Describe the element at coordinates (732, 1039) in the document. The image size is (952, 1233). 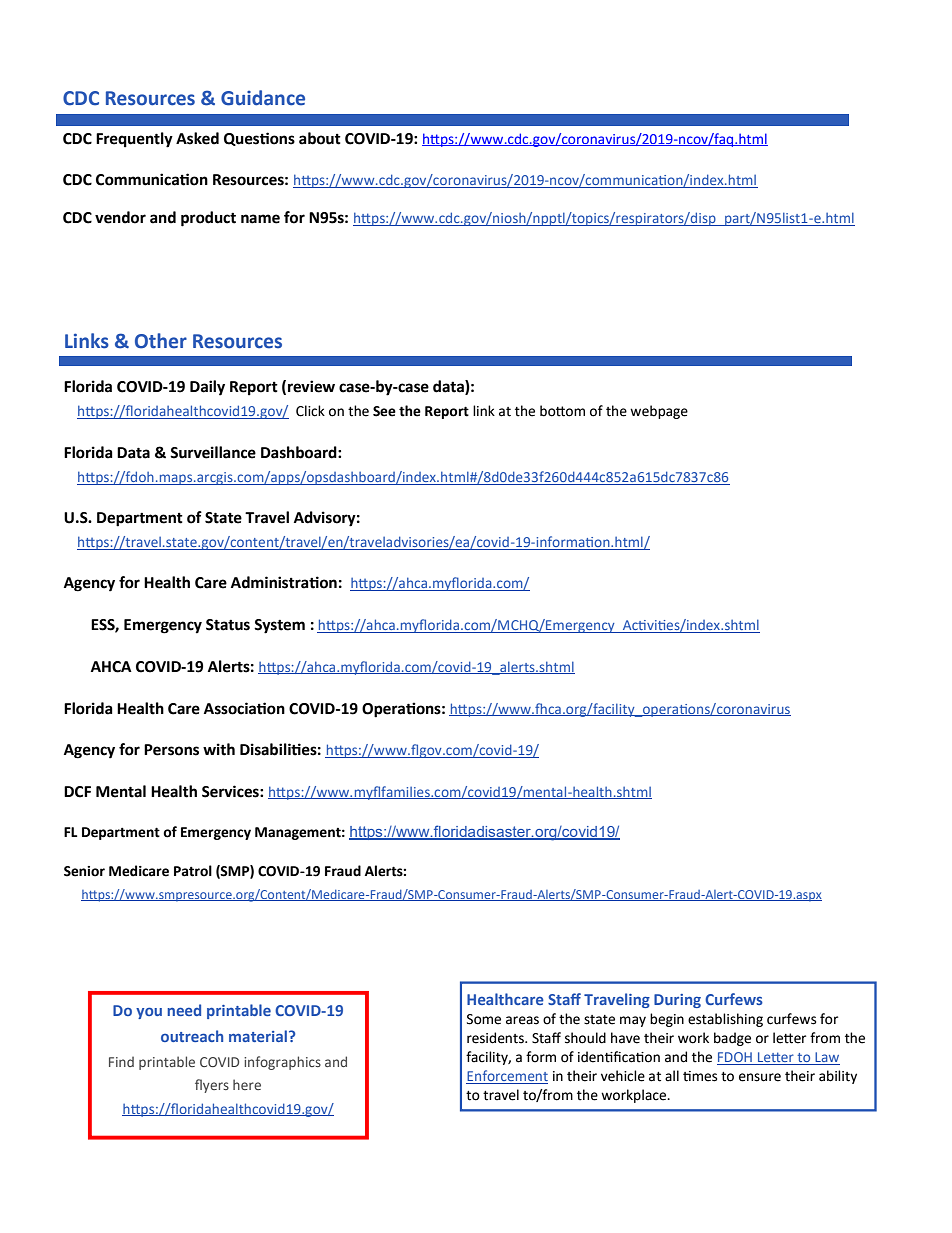
I see `badge` at that location.
